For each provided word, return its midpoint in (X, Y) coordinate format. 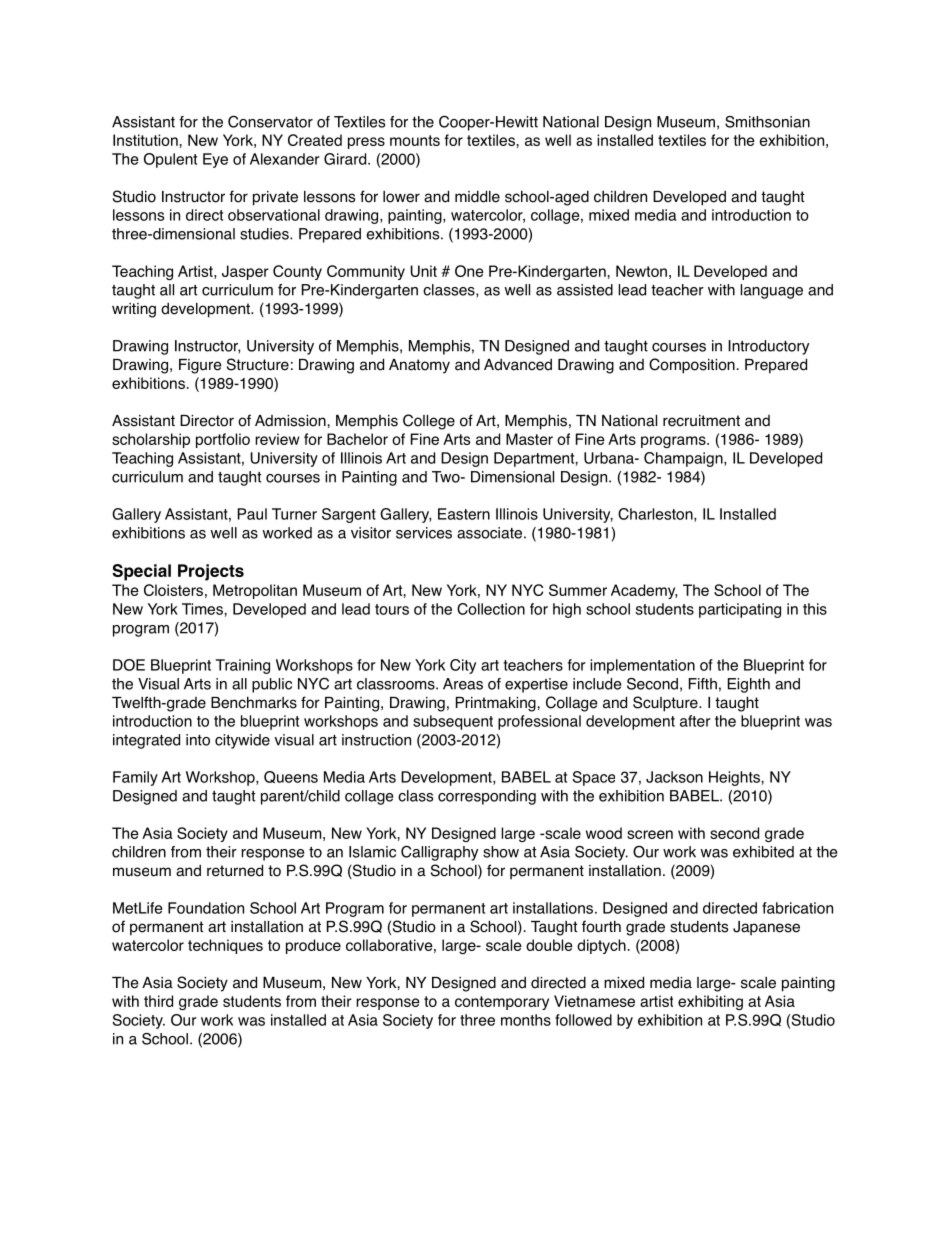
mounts (415, 140)
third (158, 1001)
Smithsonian (767, 122)
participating (740, 610)
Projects (211, 572)
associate (489, 533)
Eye (215, 160)
